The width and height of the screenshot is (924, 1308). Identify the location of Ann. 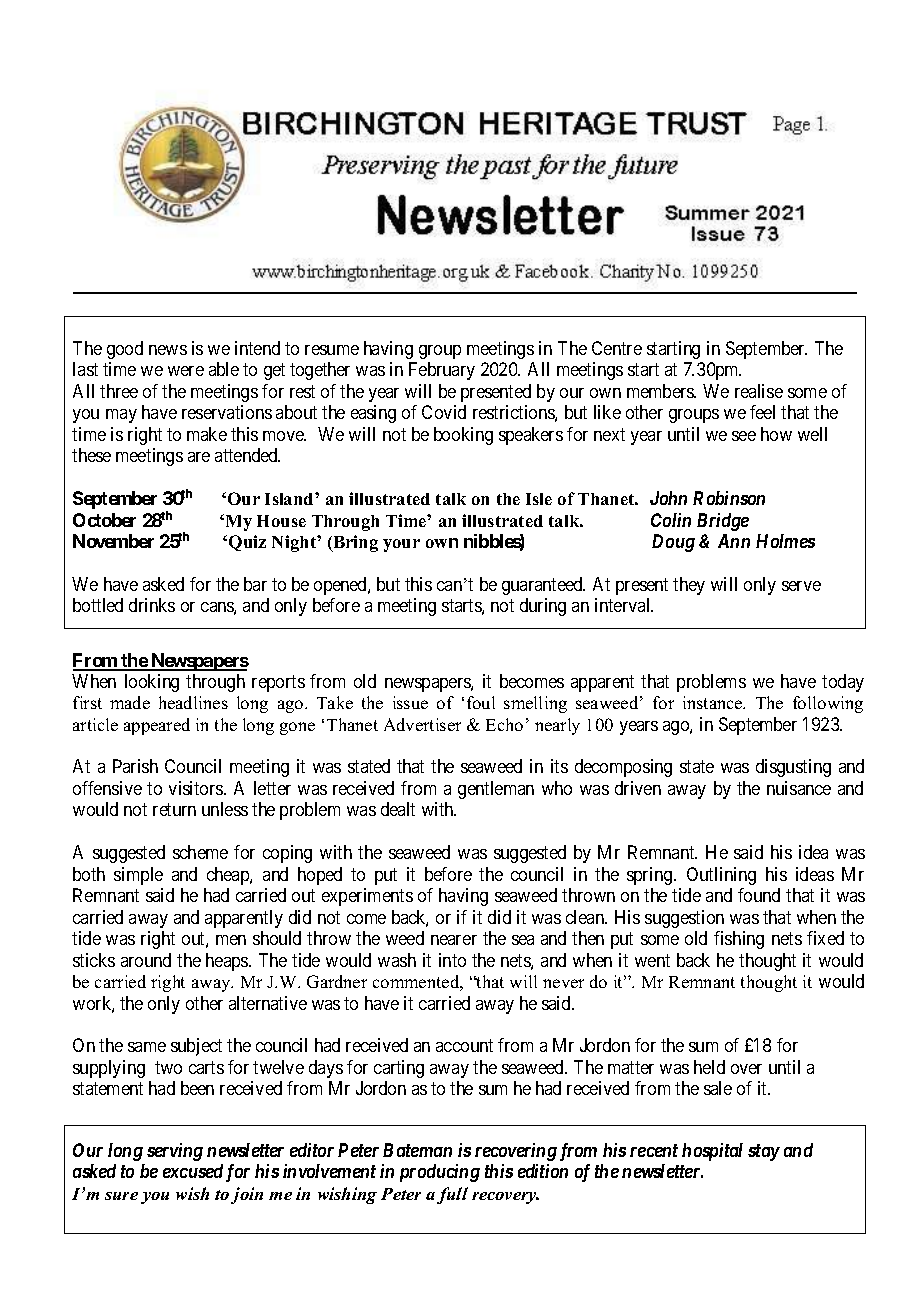
(734, 541).
